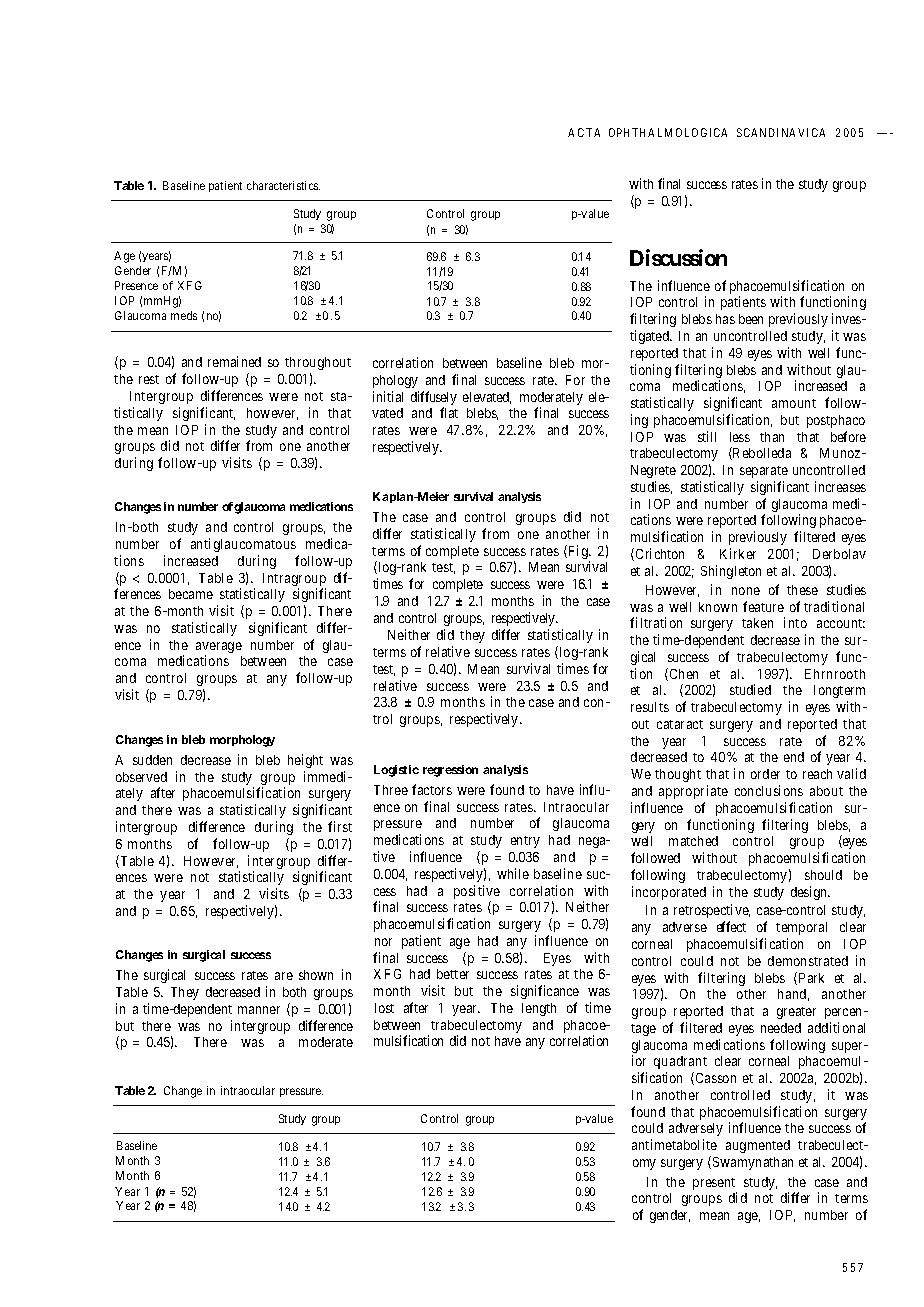  What do you see at coordinates (794, 403) in the screenshot?
I see `amount` at bounding box center [794, 403].
